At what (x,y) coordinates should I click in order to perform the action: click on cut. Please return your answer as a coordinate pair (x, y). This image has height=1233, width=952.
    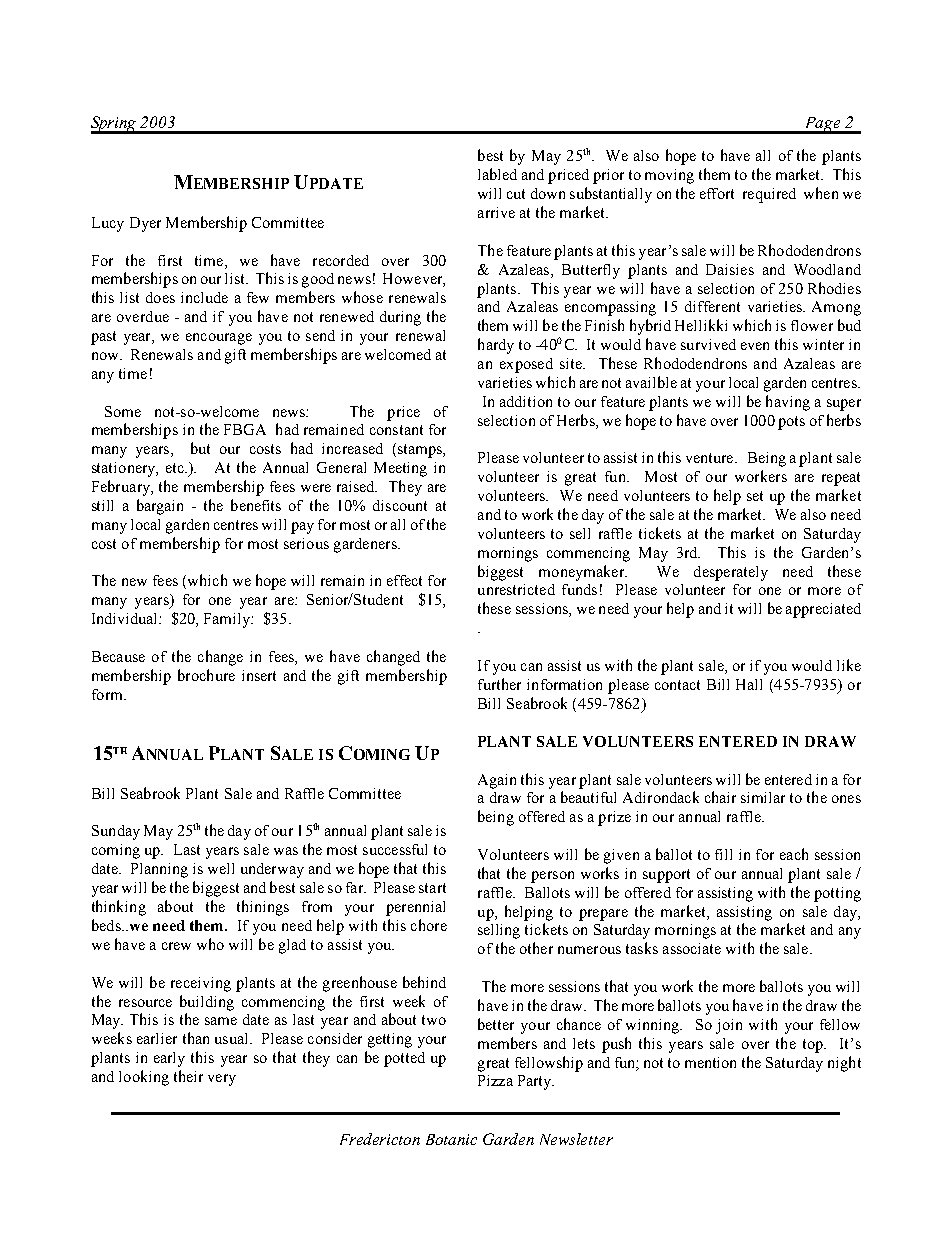
    Looking at the image, I should click on (516, 194).
